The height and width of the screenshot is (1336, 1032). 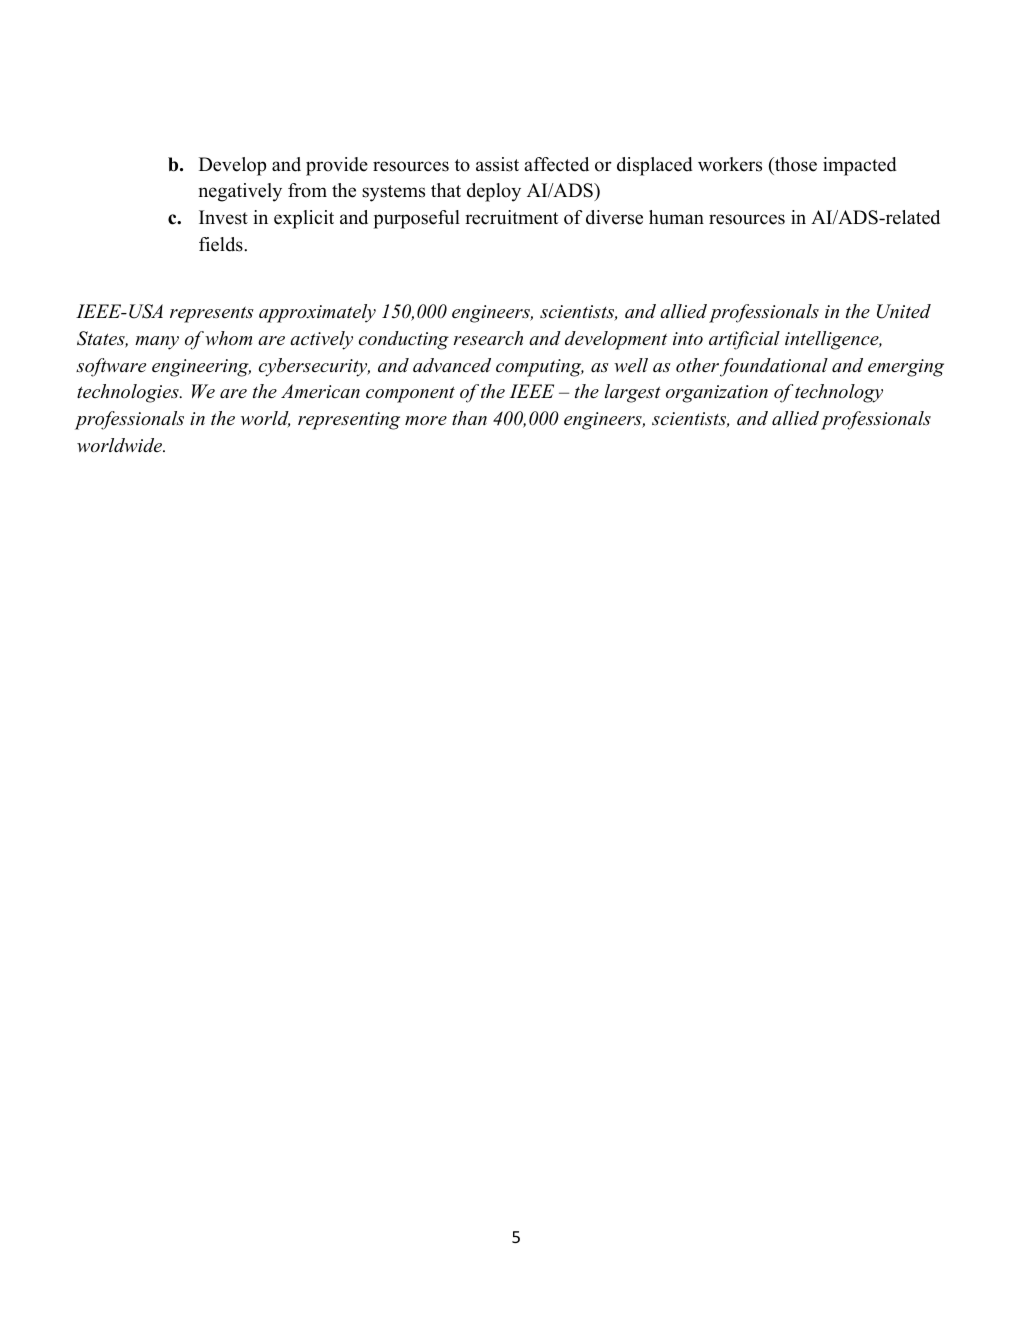 What do you see at coordinates (240, 192) in the screenshot?
I see `negatively` at bounding box center [240, 192].
